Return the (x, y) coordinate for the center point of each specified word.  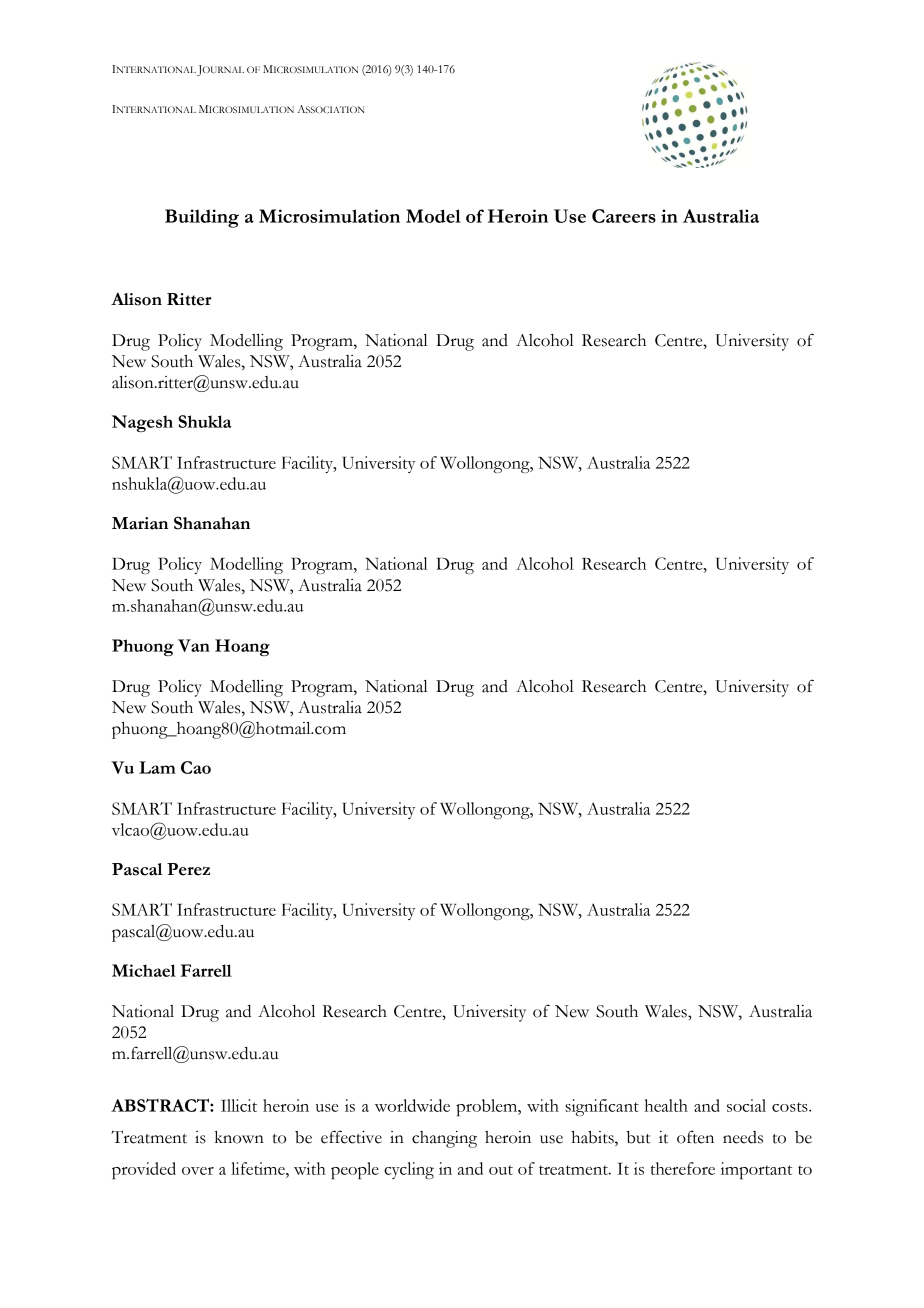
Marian (140, 523)
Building (202, 218)
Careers (624, 216)
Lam (157, 767)
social (746, 1105)
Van (194, 645)
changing (444, 1139)
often (695, 1137)
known (239, 1137)
